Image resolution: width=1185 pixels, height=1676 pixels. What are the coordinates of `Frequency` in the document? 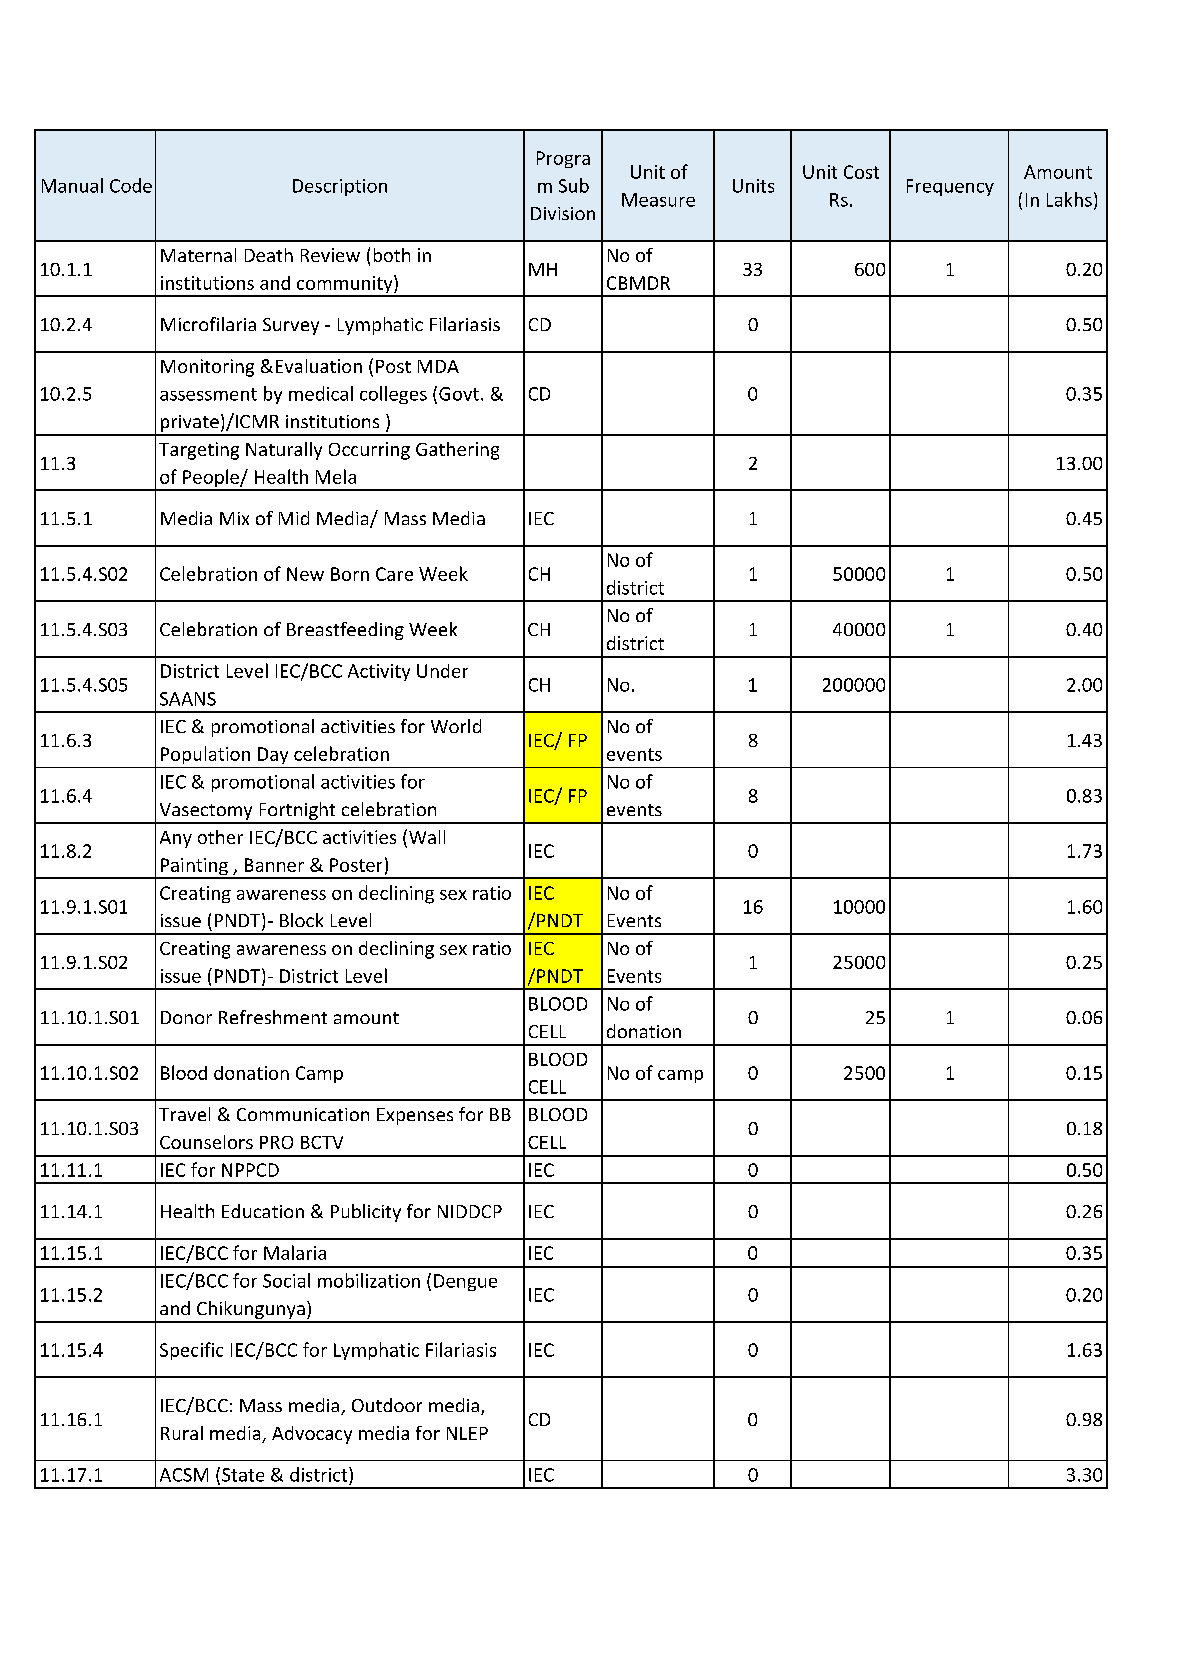 It's located at (950, 187).
